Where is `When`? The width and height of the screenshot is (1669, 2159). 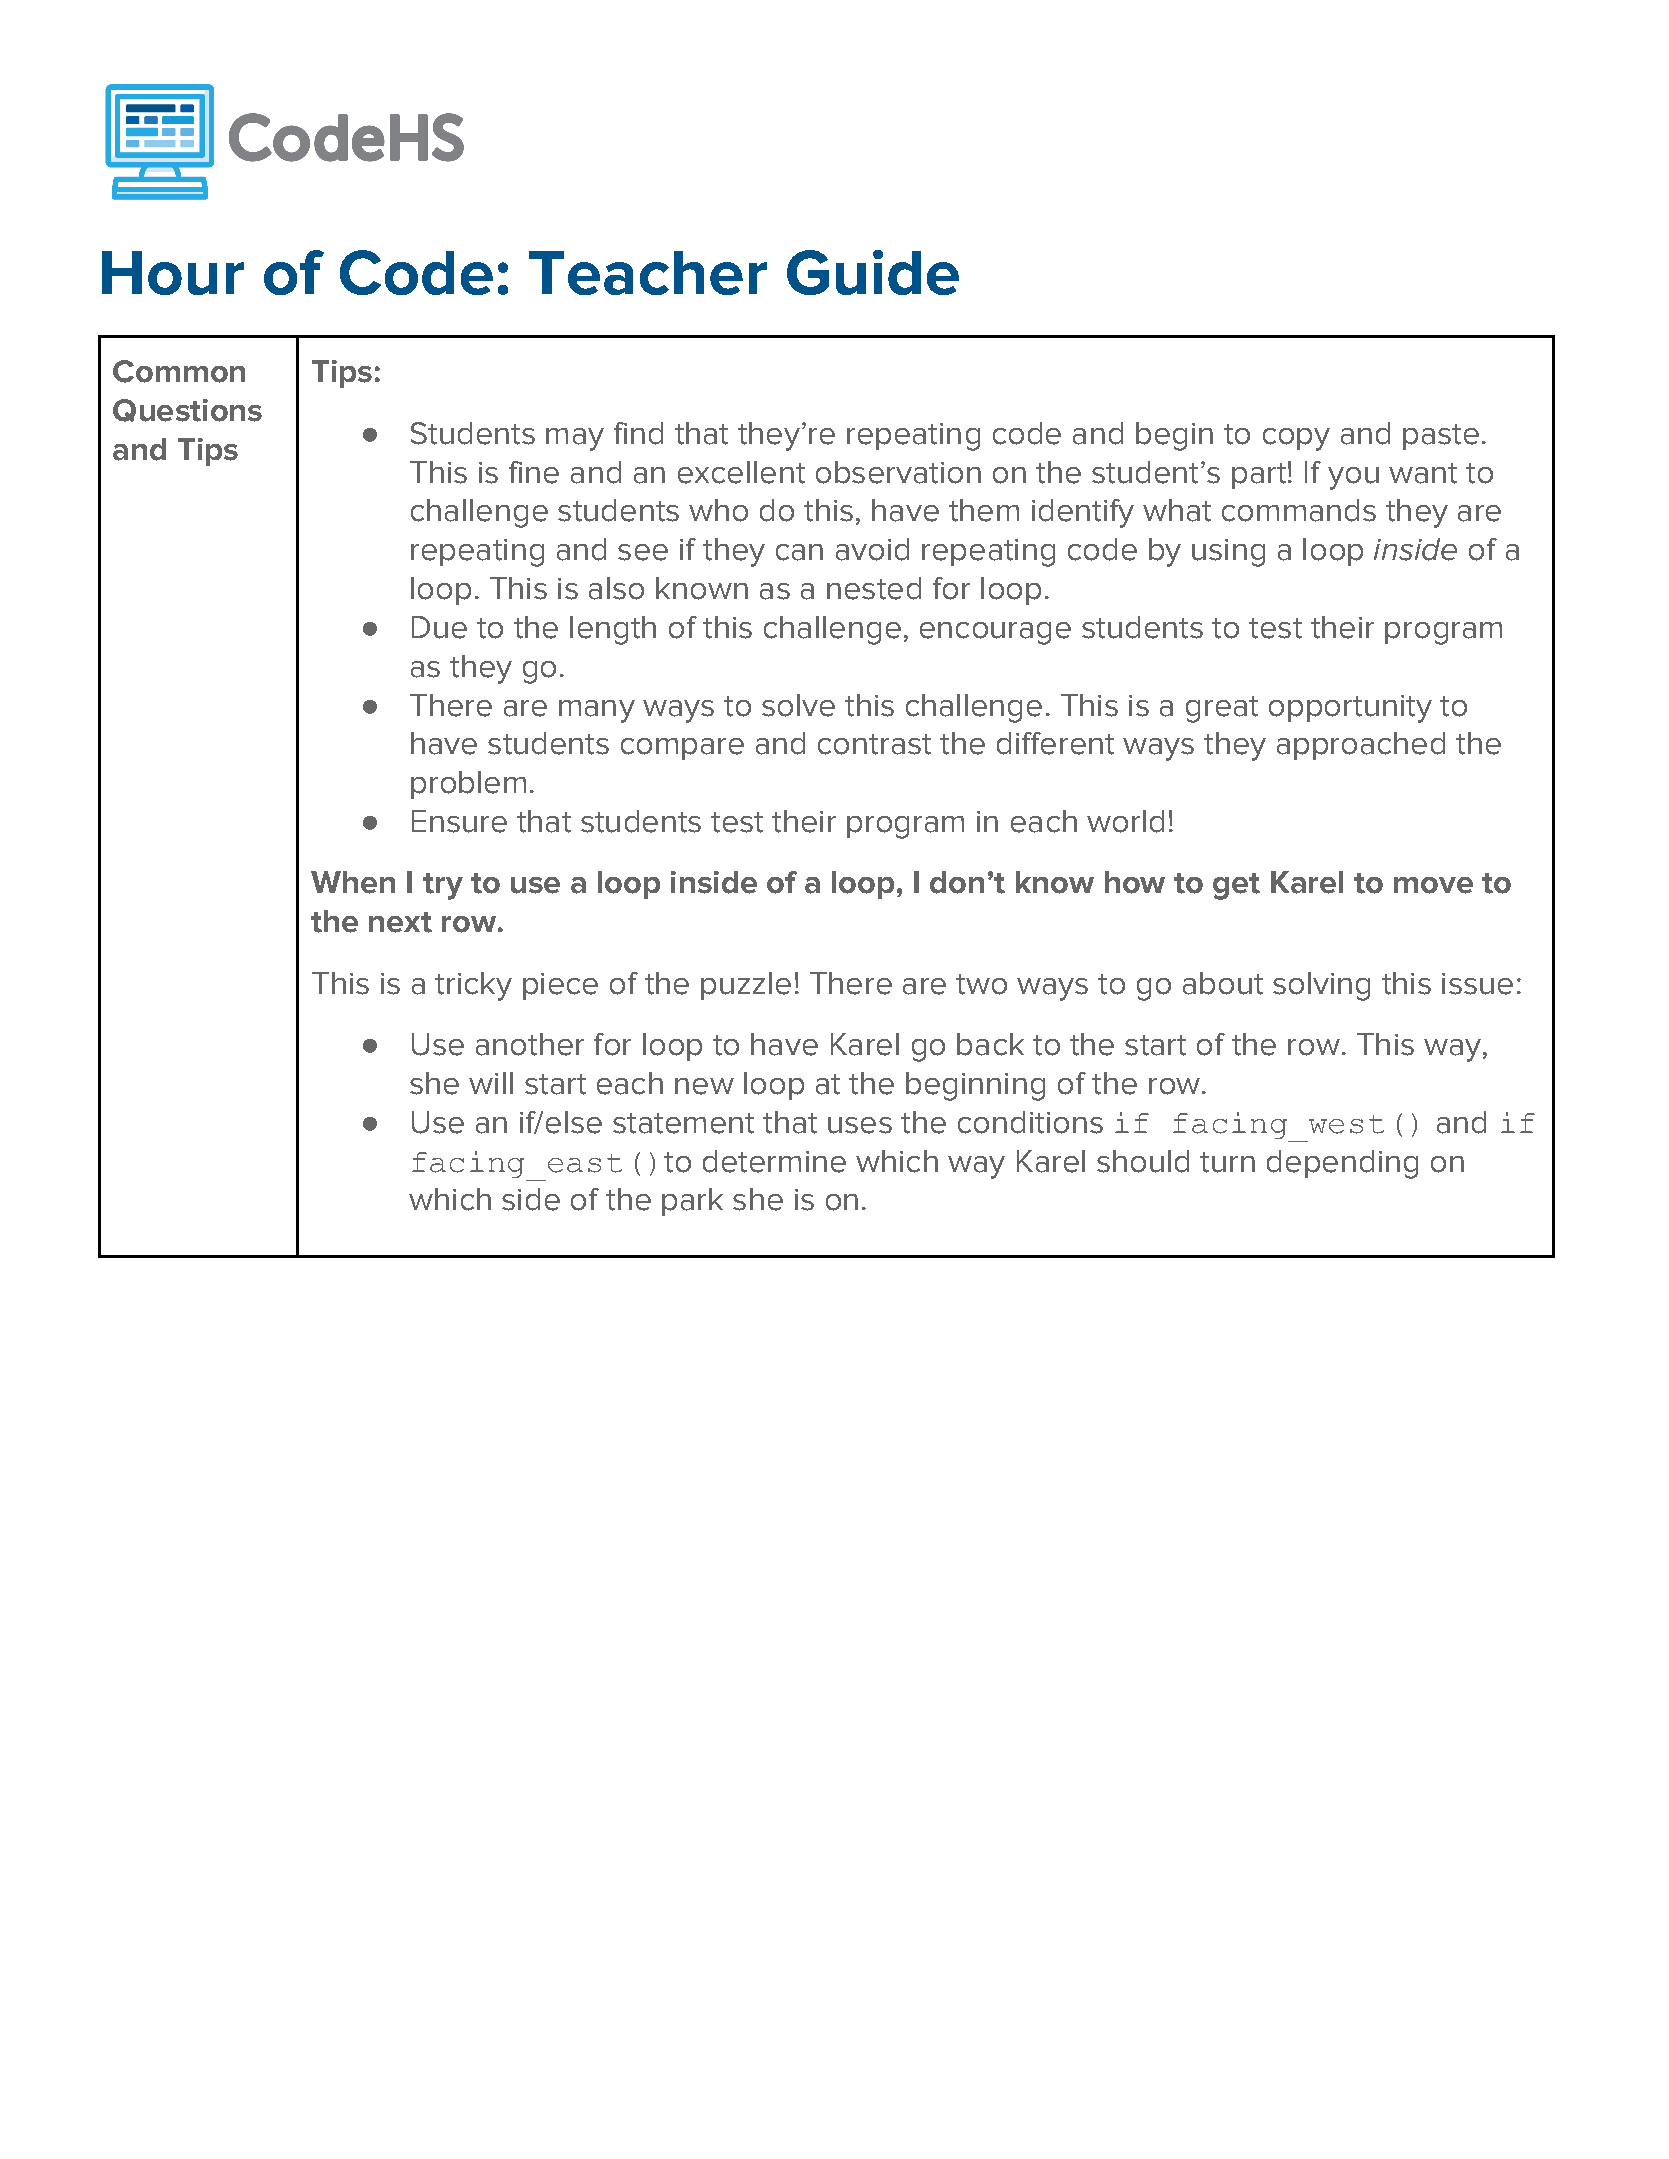 When is located at coordinates (353, 882).
